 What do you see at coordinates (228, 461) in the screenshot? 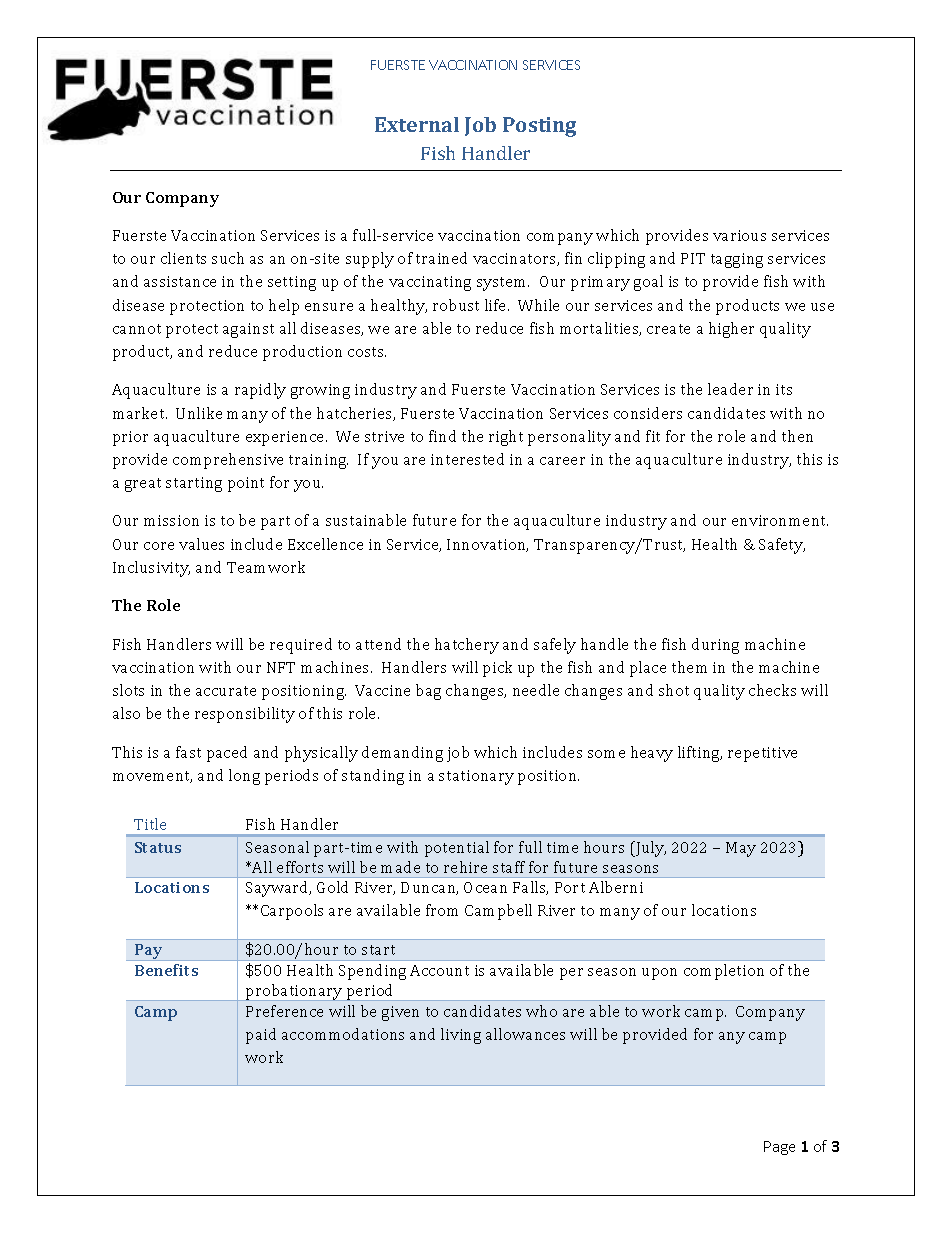
I see `comprehensive` at bounding box center [228, 461].
